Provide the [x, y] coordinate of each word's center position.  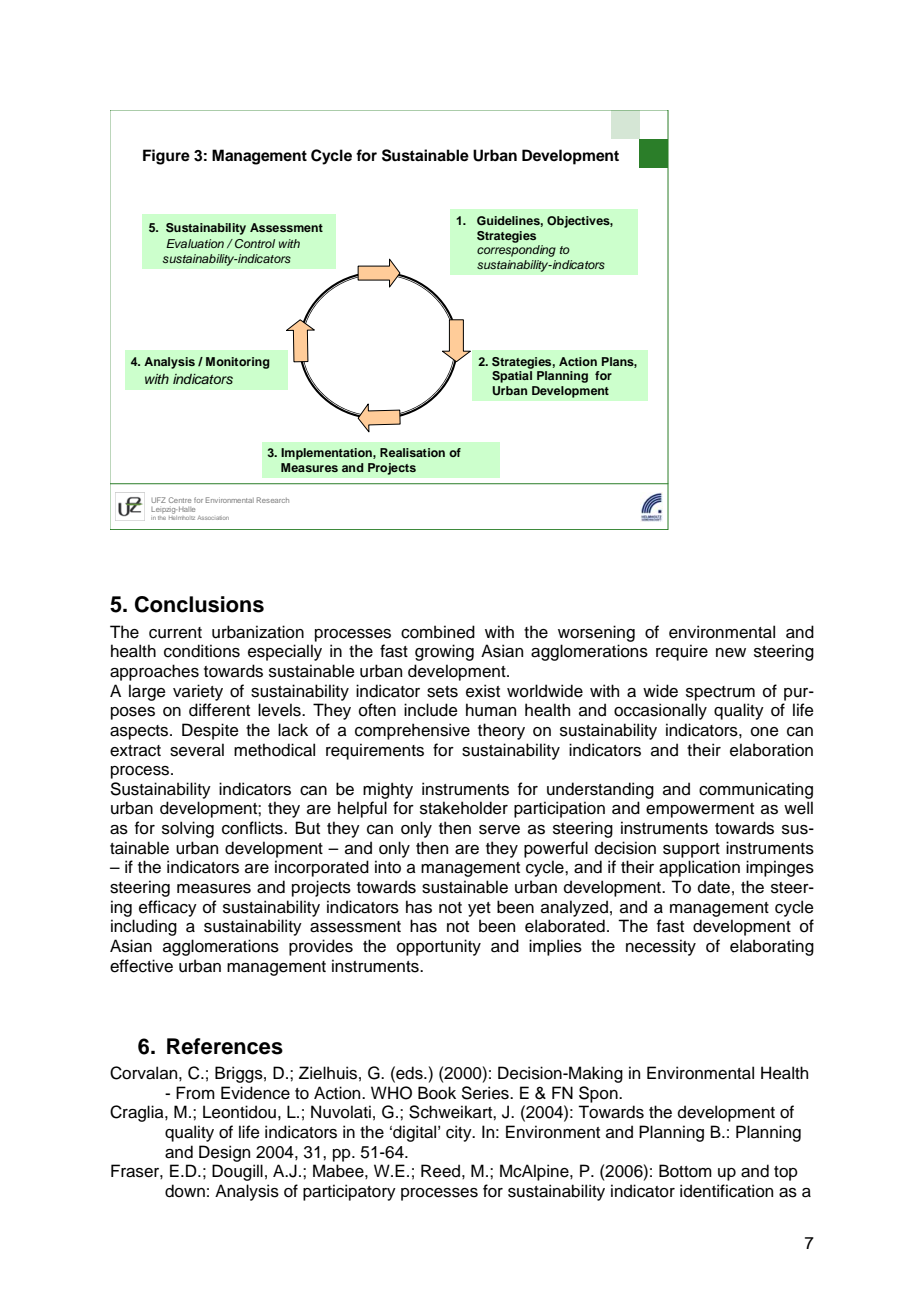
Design [224, 1153]
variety [198, 692]
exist [483, 691]
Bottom [685, 1171]
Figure [166, 157]
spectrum [720, 693]
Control [255, 243]
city [460, 1133]
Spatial [512, 377]
